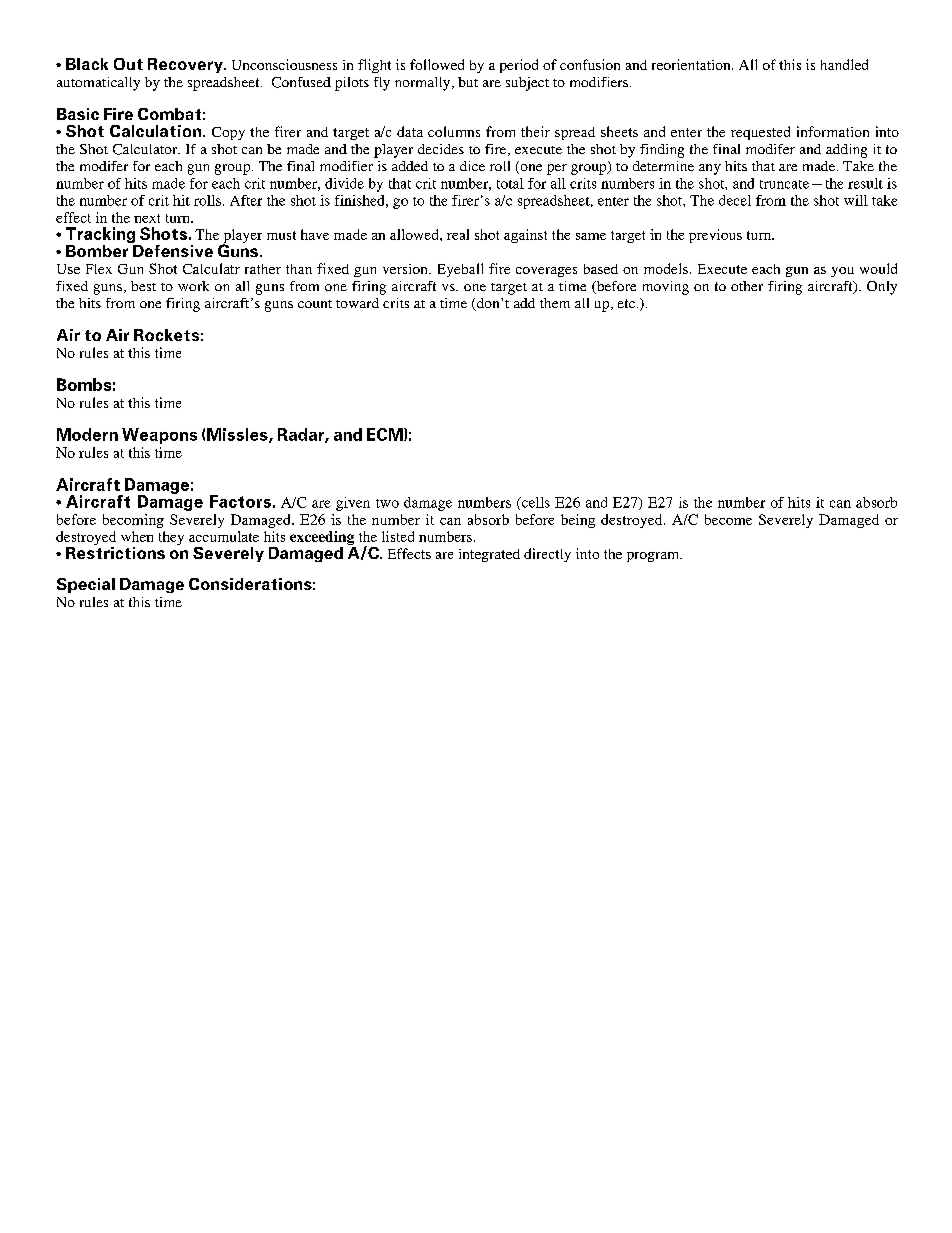  Describe the element at coordinates (386, 434) in the image. I see `ECM` at that location.
